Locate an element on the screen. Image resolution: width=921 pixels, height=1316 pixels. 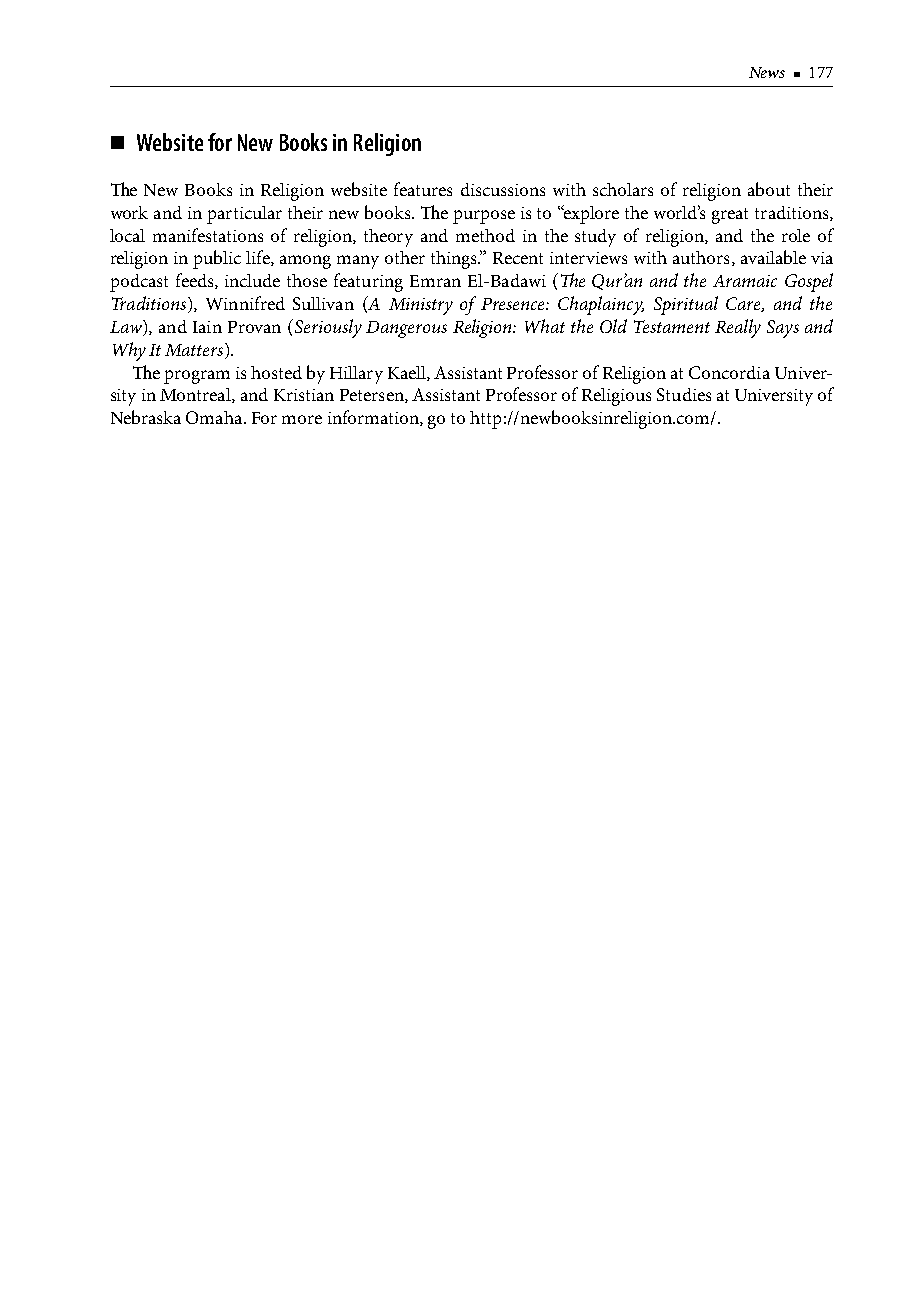
News is located at coordinates (767, 72).
